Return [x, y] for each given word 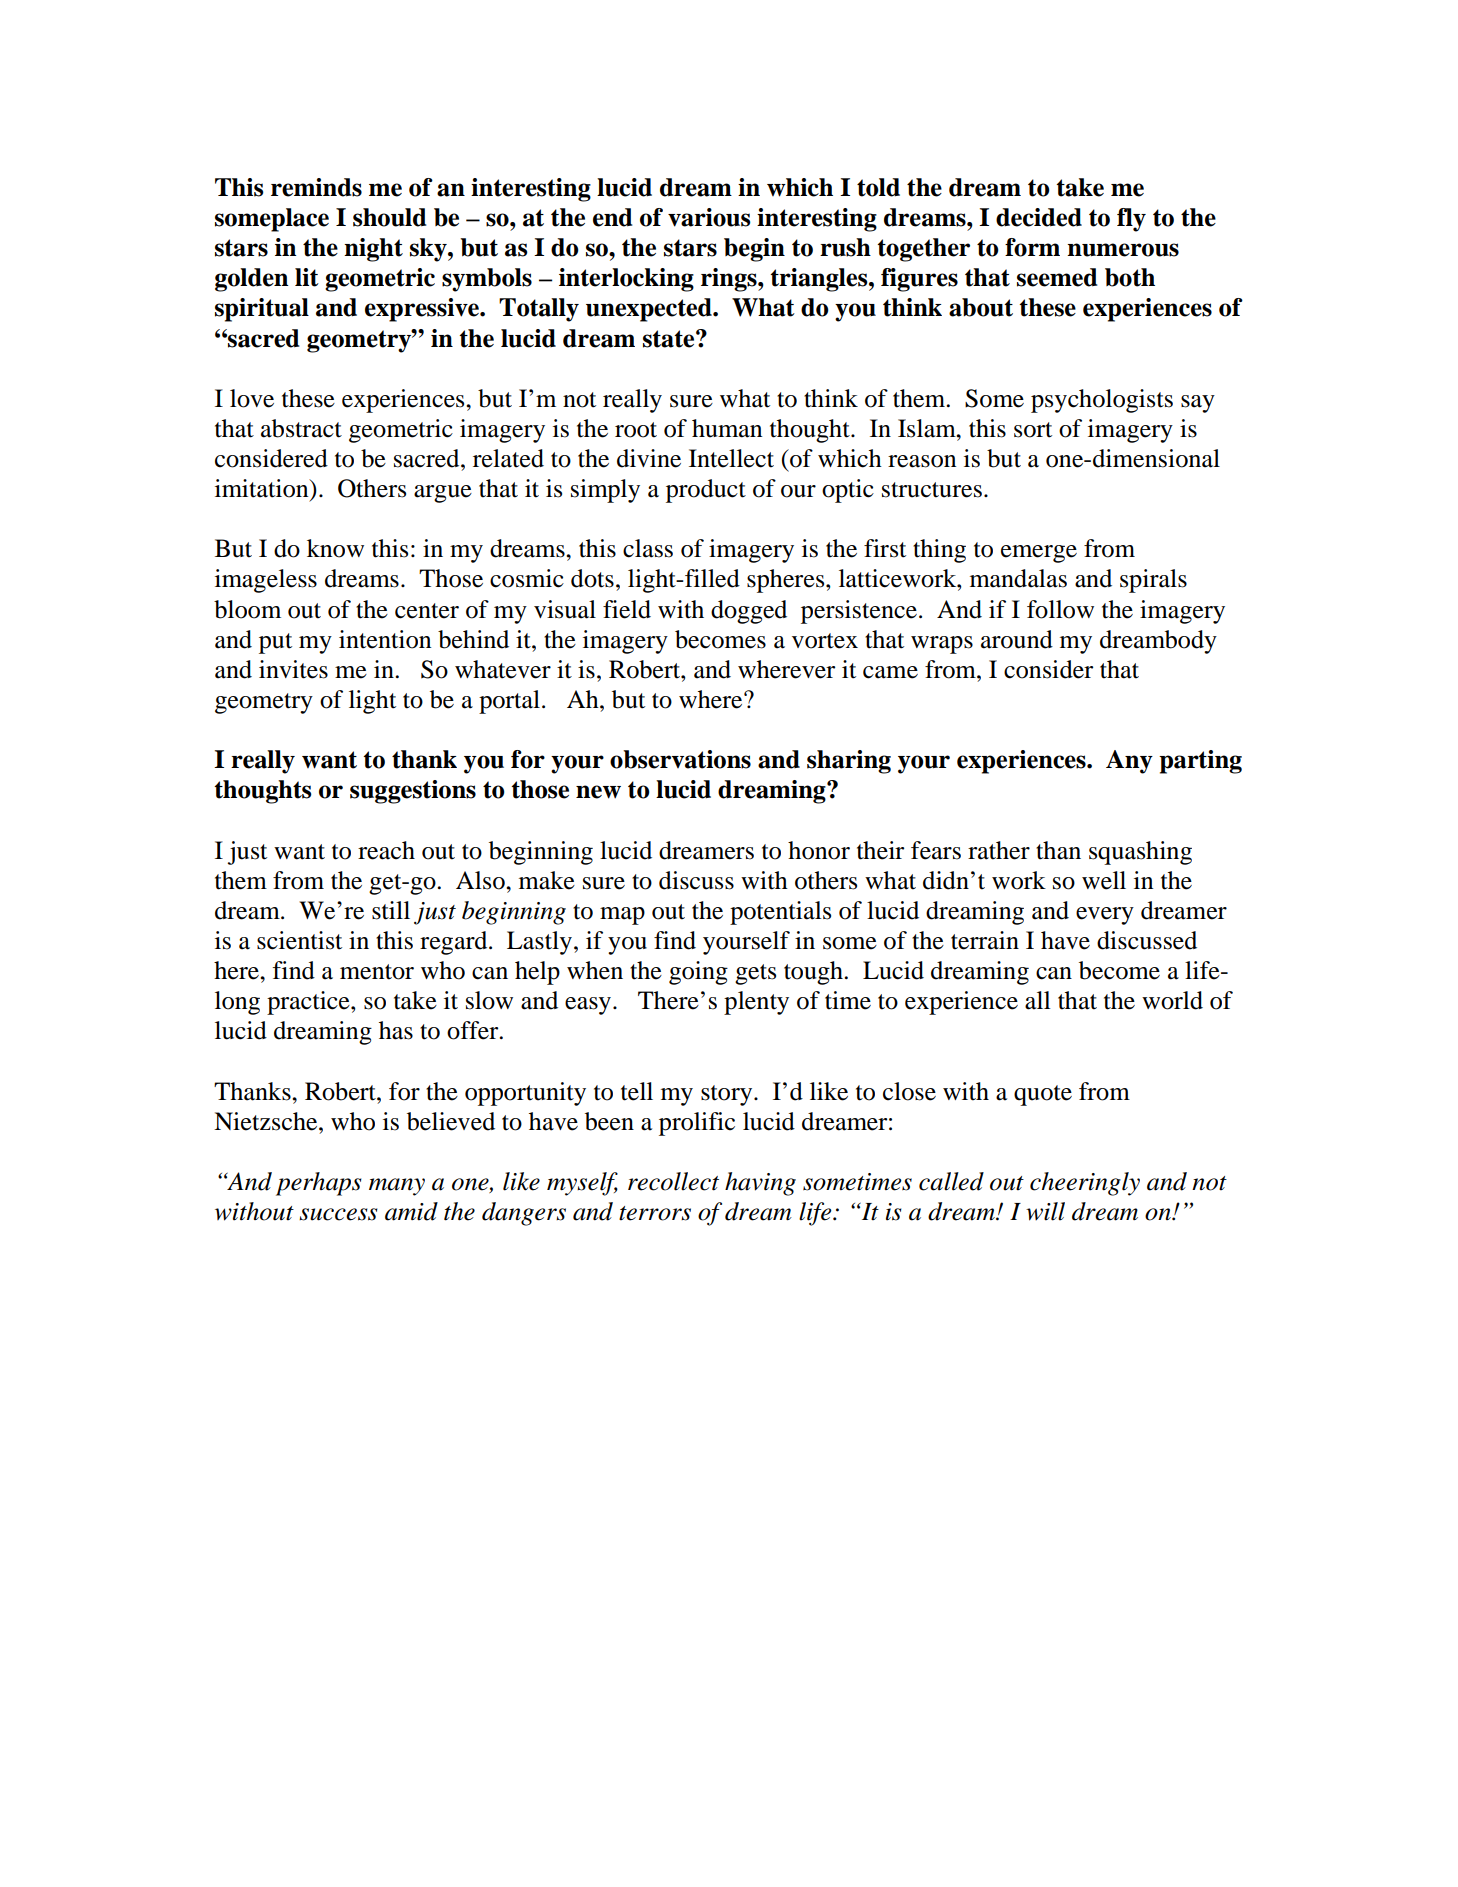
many [397, 1187]
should [389, 217]
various [709, 217]
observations [680, 759]
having [760, 1184]
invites [293, 669]
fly [1131, 220]
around [1017, 639]
